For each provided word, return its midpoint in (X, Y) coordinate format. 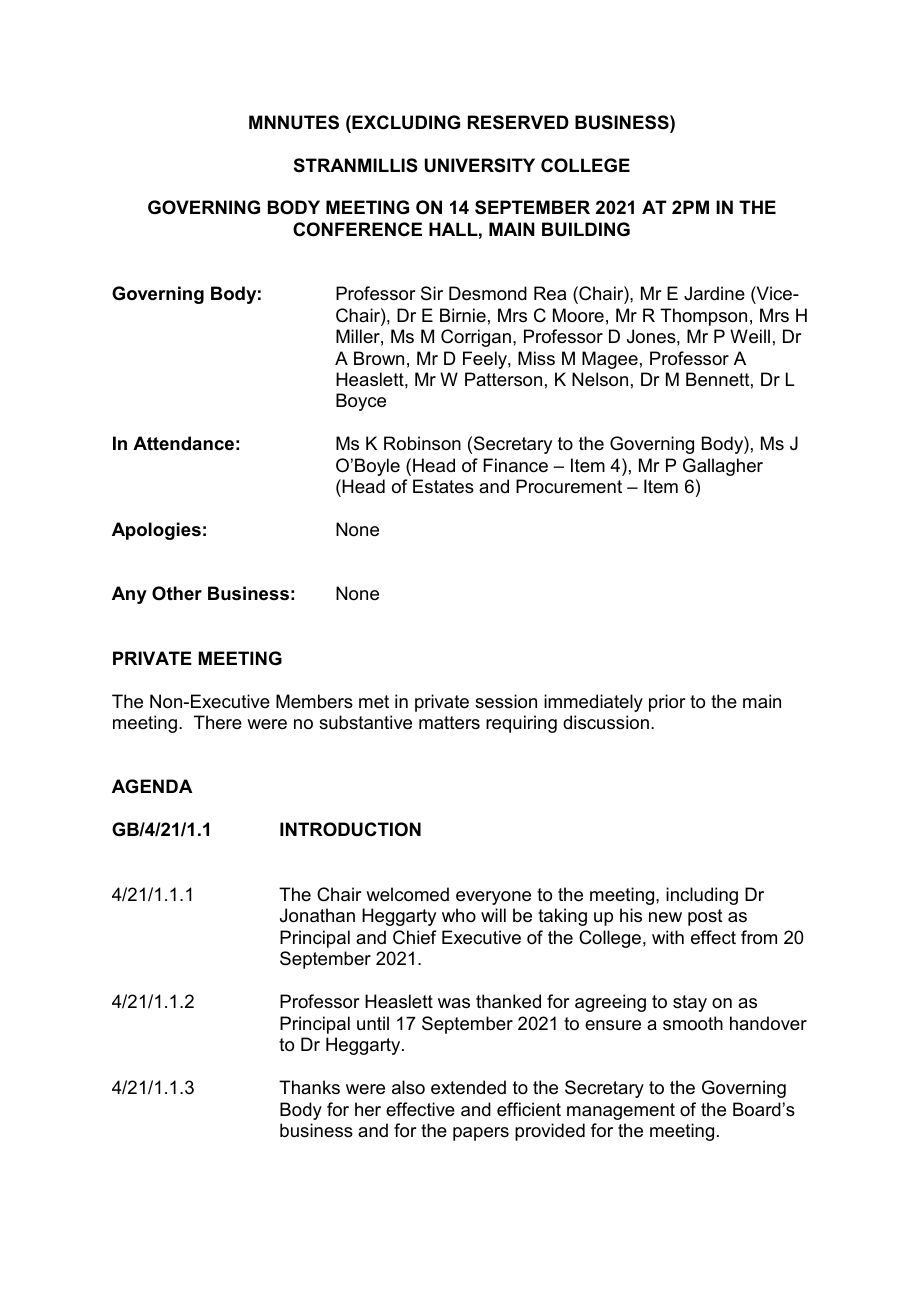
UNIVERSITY (480, 165)
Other (177, 593)
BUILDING (586, 229)
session (506, 701)
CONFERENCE (357, 229)
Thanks (309, 1087)
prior (667, 703)
